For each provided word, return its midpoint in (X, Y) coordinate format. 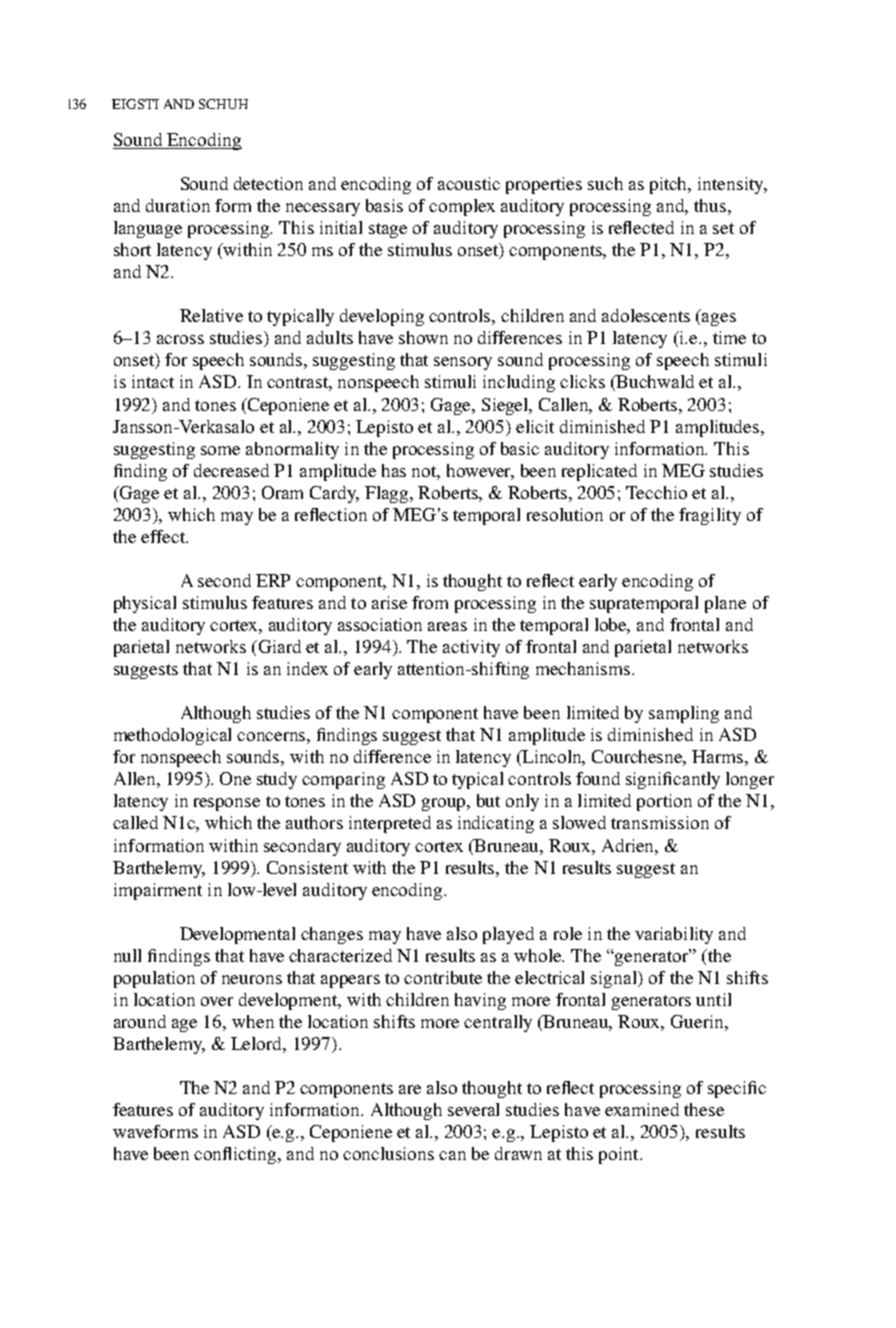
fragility (710, 516)
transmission (660, 822)
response (227, 804)
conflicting (237, 1155)
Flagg (388, 494)
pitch (670, 185)
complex (462, 207)
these (704, 1109)
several (473, 1109)
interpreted (390, 824)
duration (178, 205)
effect (164, 536)
